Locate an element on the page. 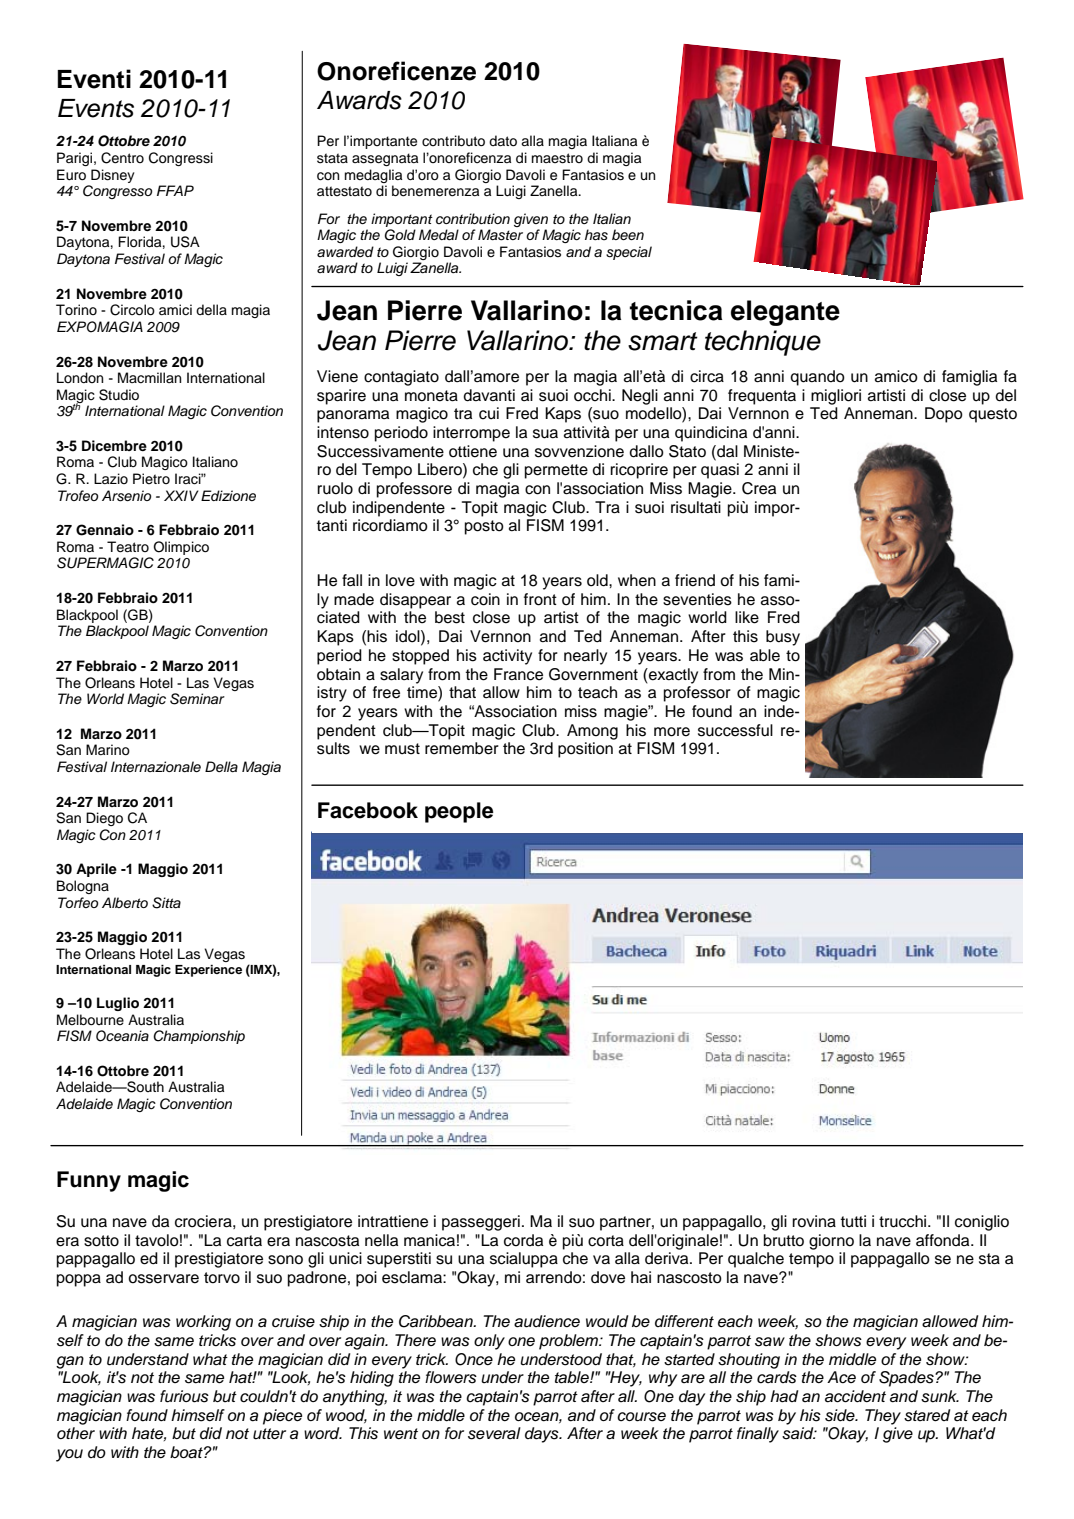 Image resolution: width=1074 pixels, height=1519 pixels. furious is located at coordinates (184, 1396).
